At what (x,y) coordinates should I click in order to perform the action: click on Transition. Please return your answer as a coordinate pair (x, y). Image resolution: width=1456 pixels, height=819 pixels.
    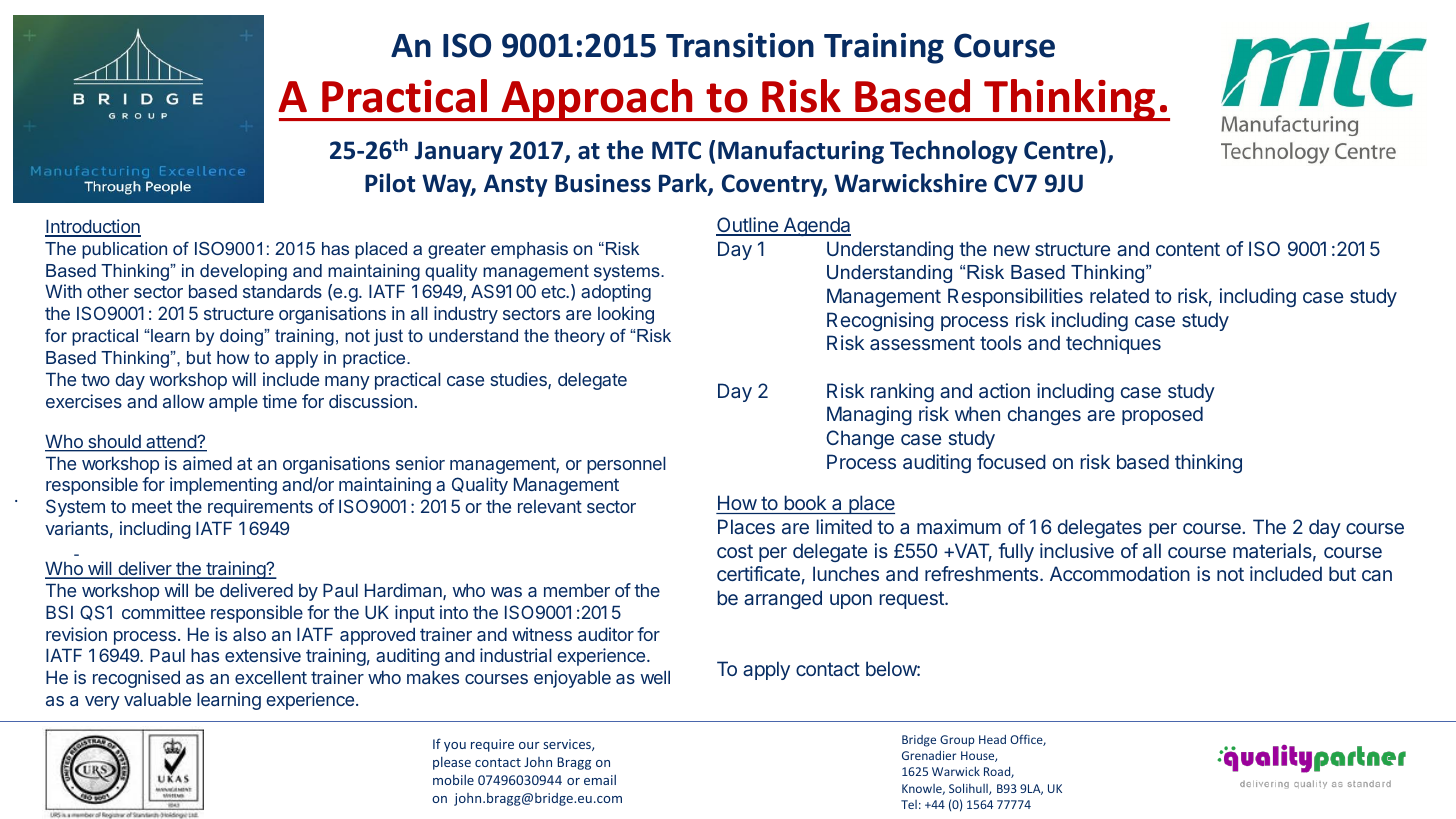
    Looking at the image, I should click on (740, 45).
